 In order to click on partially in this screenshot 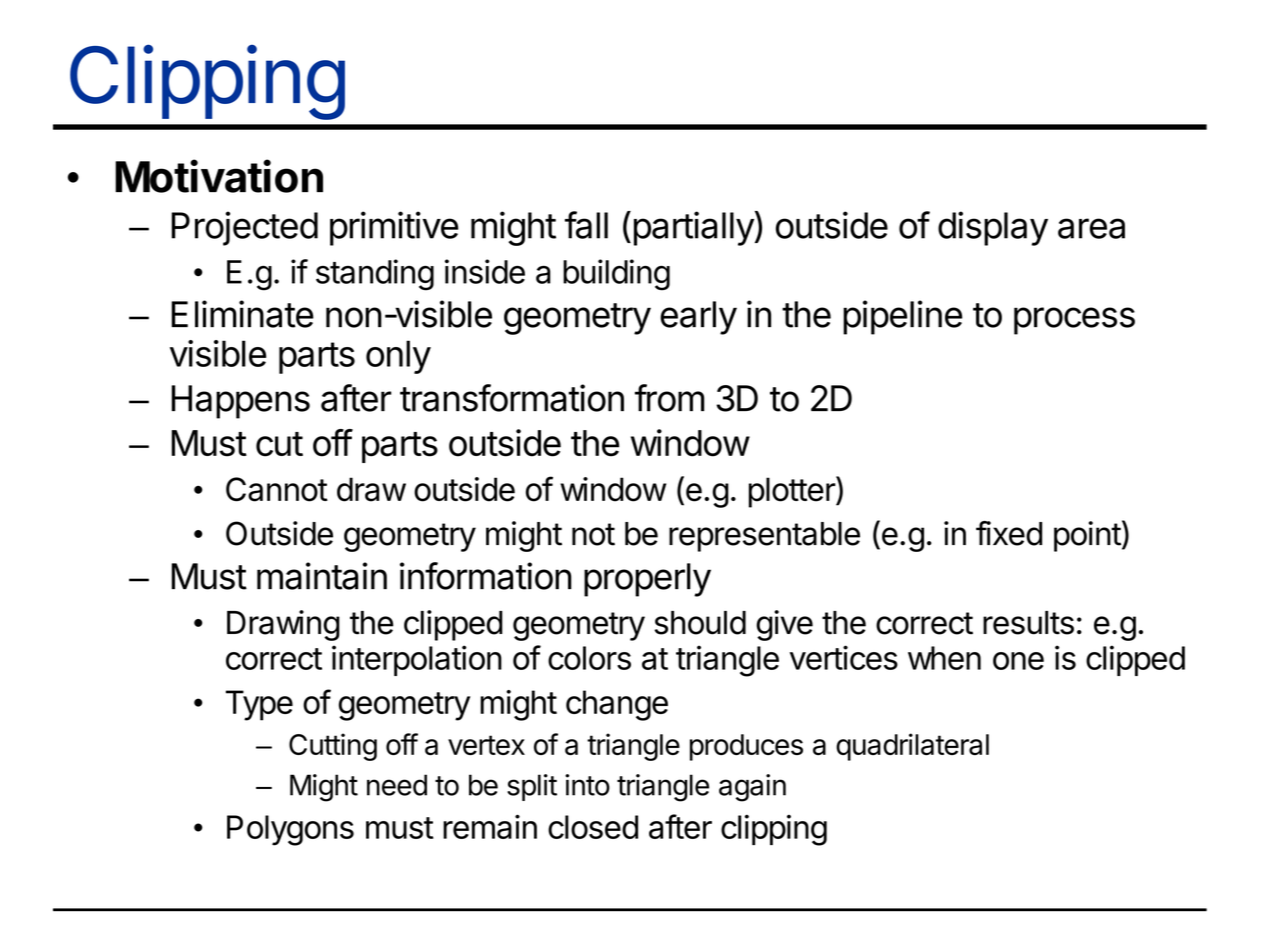, I will do `click(694, 228)`.
